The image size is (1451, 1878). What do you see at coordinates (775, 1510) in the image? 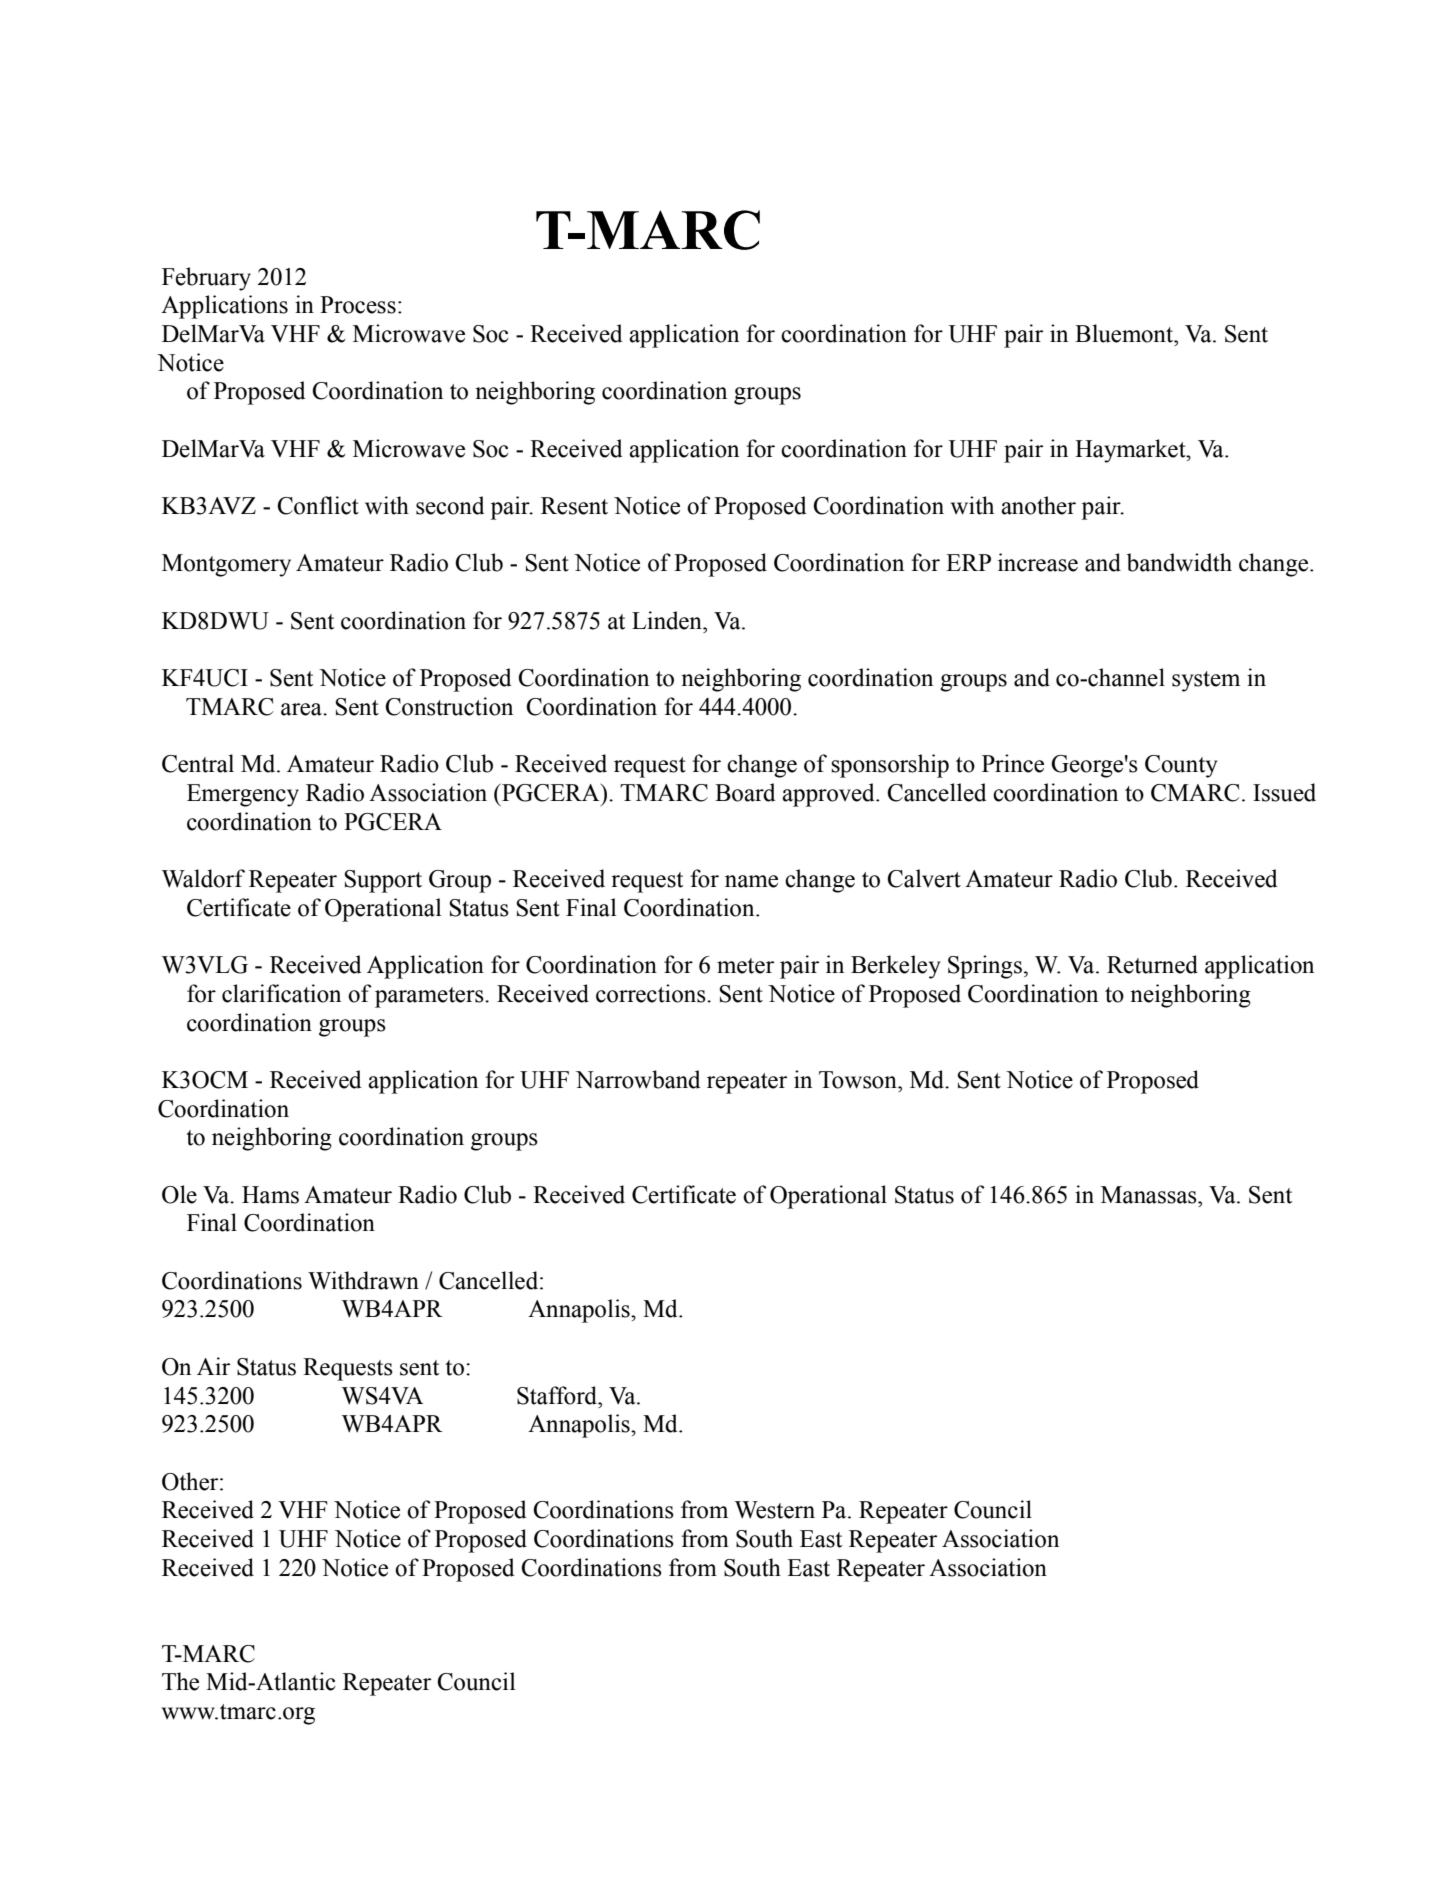
I see `Western` at bounding box center [775, 1510].
